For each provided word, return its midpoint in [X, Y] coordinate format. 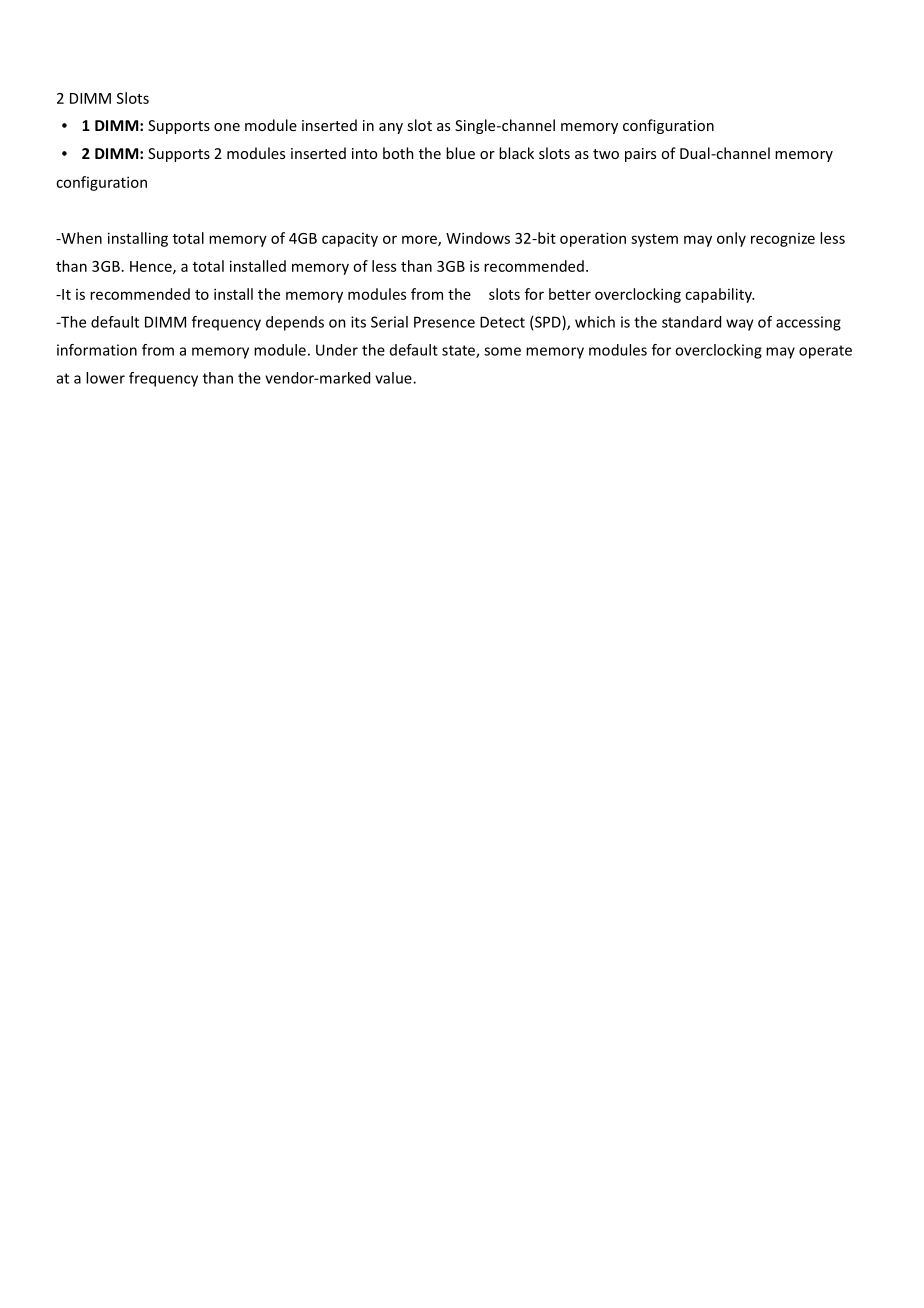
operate [825, 352]
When [80, 238]
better [570, 294]
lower [105, 378]
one [227, 127]
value [394, 378]
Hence [152, 267]
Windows [478, 238]
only [731, 239]
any [391, 128]
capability [719, 295]
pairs [640, 155]
